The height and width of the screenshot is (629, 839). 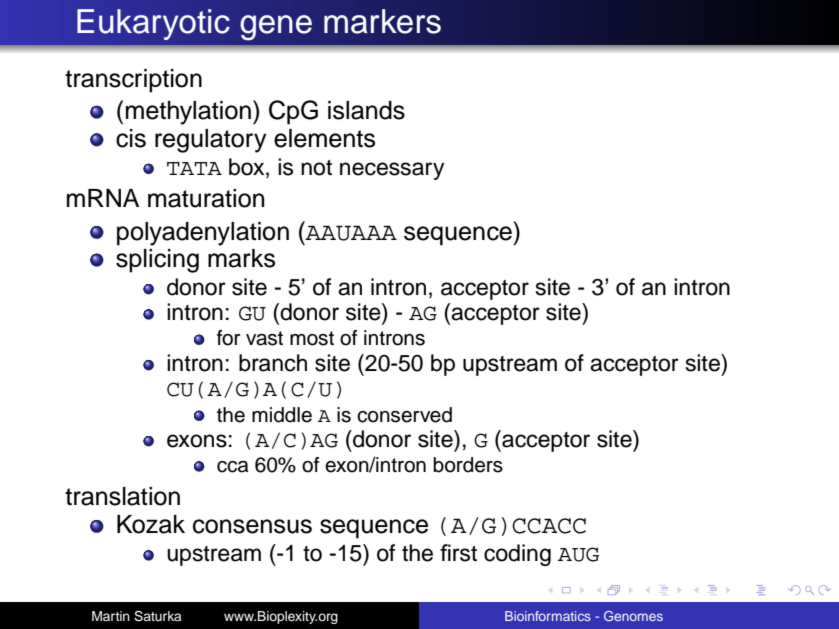 What do you see at coordinates (458, 553) in the screenshot?
I see `first` at bounding box center [458, 553].
